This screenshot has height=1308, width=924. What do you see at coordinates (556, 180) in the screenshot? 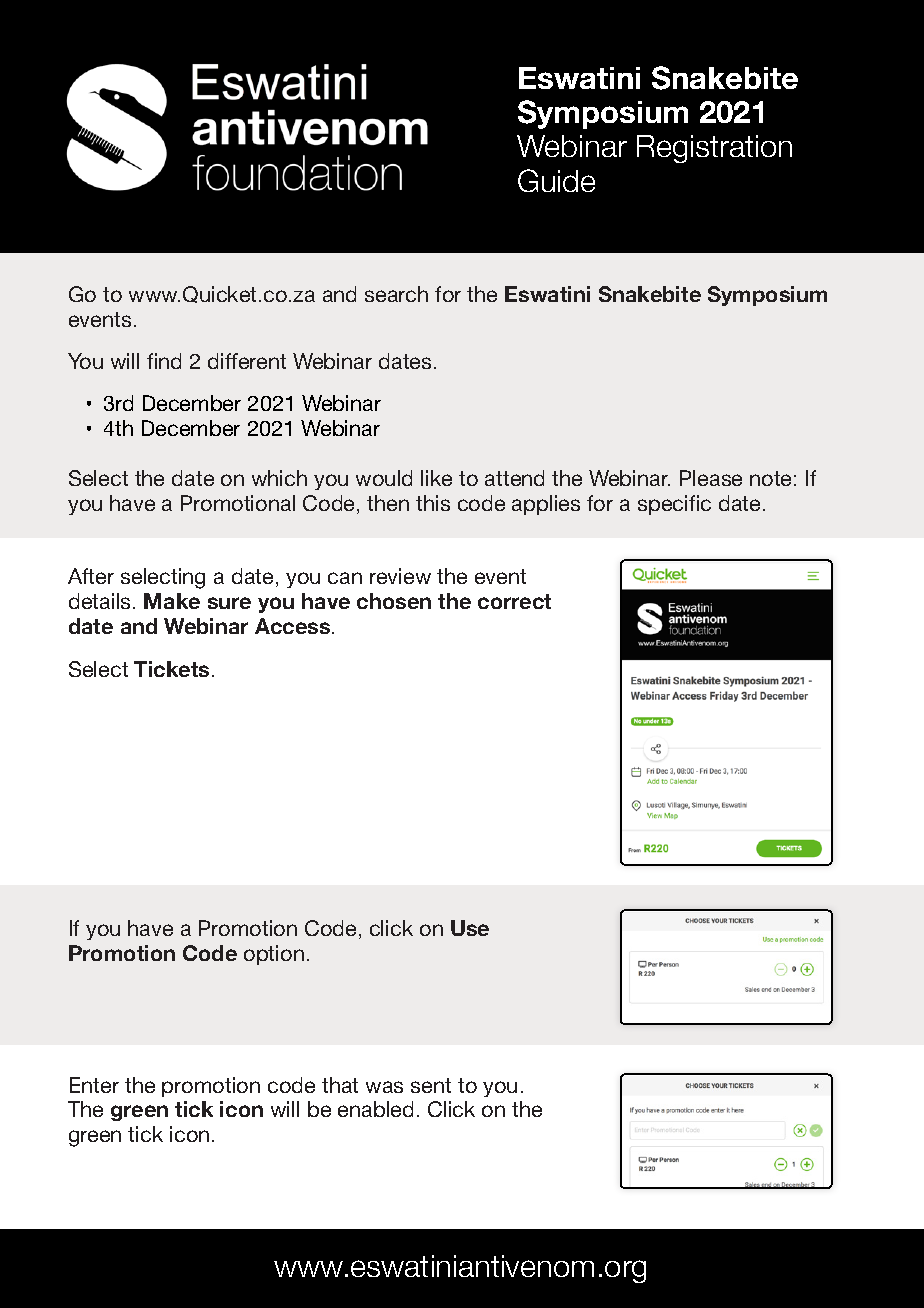
I see `Guide` at bounding box center [556, 180].
